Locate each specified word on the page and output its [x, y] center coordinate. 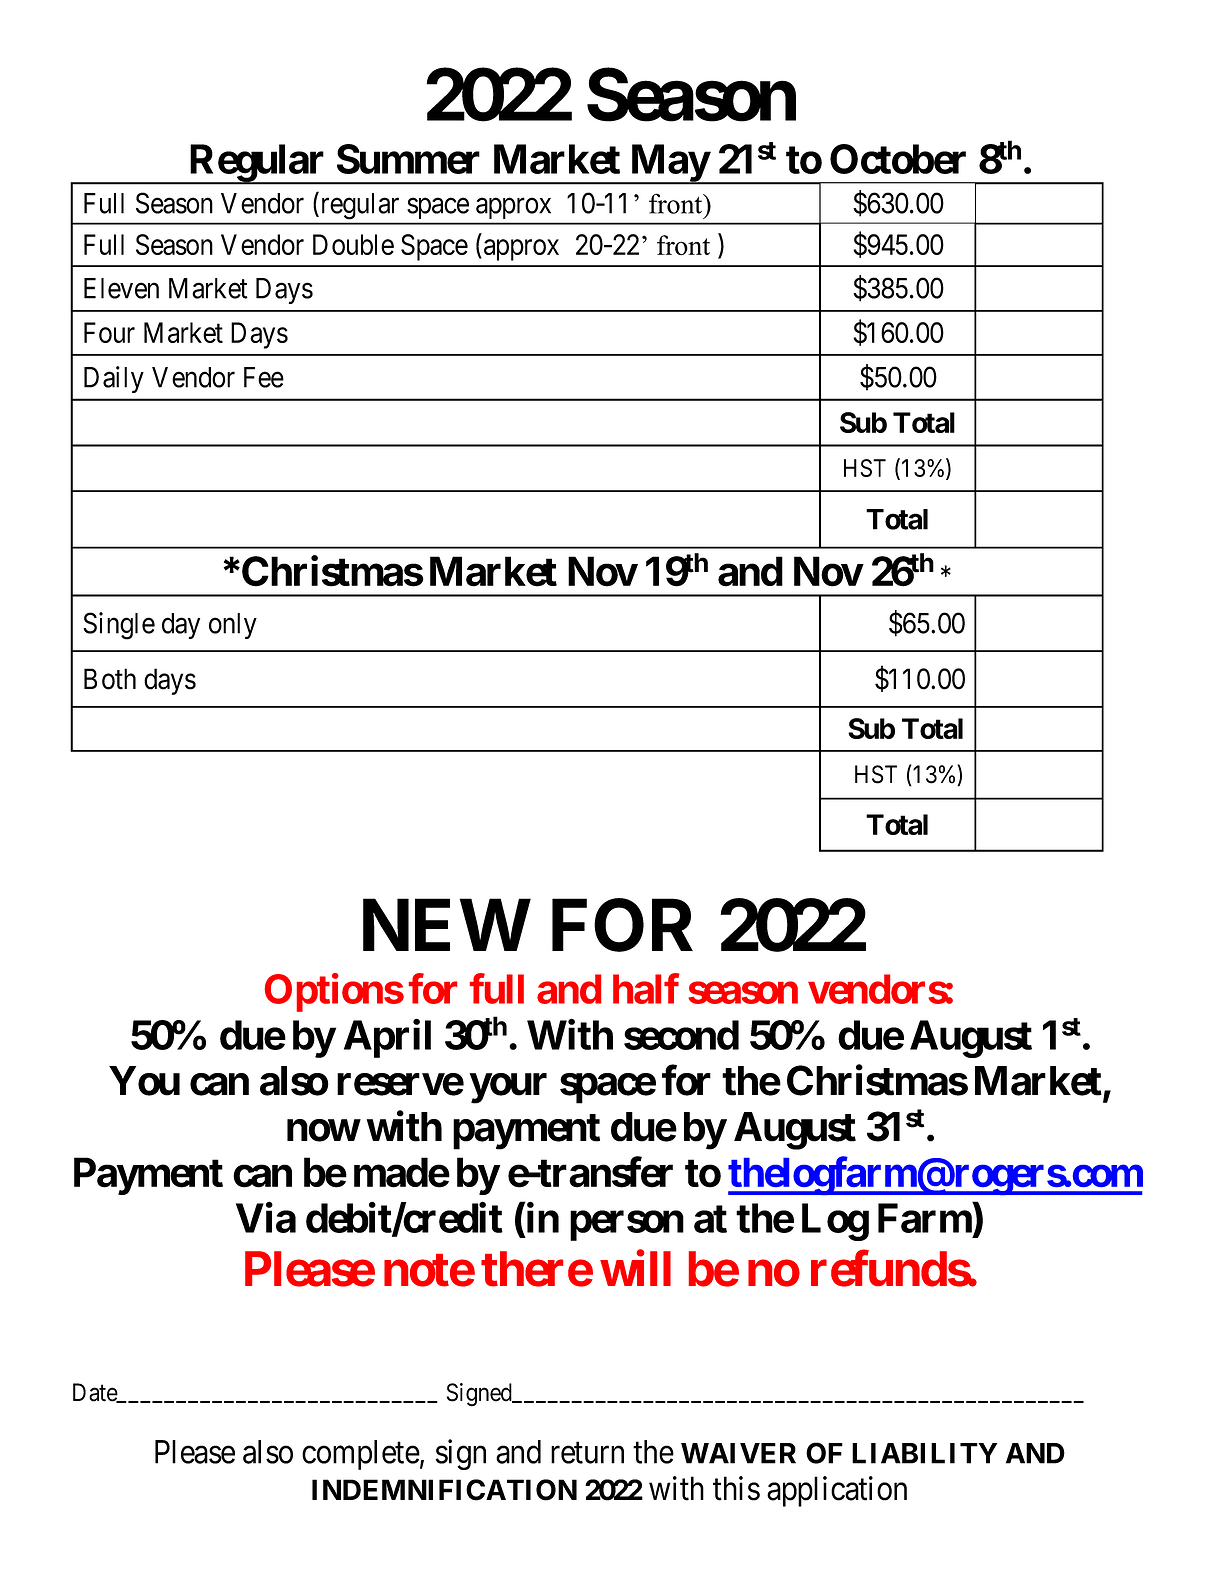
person [627, 1226]
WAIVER [738, 1453]
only [233, 626]
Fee [264, 377]
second [681, 1035]
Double [353, 244]
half [646, 989]
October [898, 159]
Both [110, 679]
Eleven [121, 288]
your [508, 1089]
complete [361, 1455]
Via [266, 1218]
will [635, 1268]
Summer [408, 159]
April [387, 1038]
